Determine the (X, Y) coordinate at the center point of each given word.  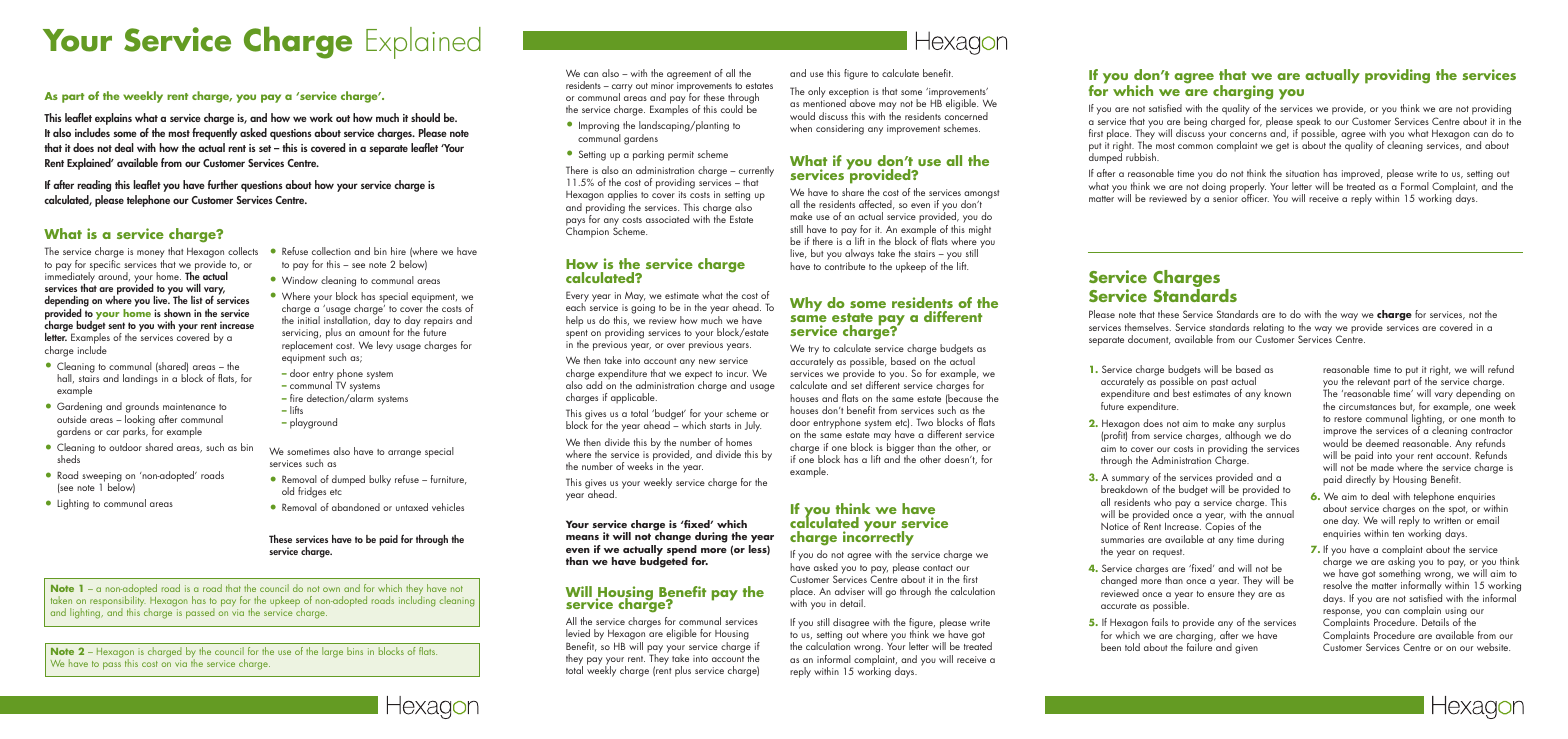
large (332, 652)
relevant (1374, 381)
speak (1308, 123)
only (817, 94)
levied (578, 633)
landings (140, 379)
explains (113, 119)
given (1246, 649)
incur (737, 373)
